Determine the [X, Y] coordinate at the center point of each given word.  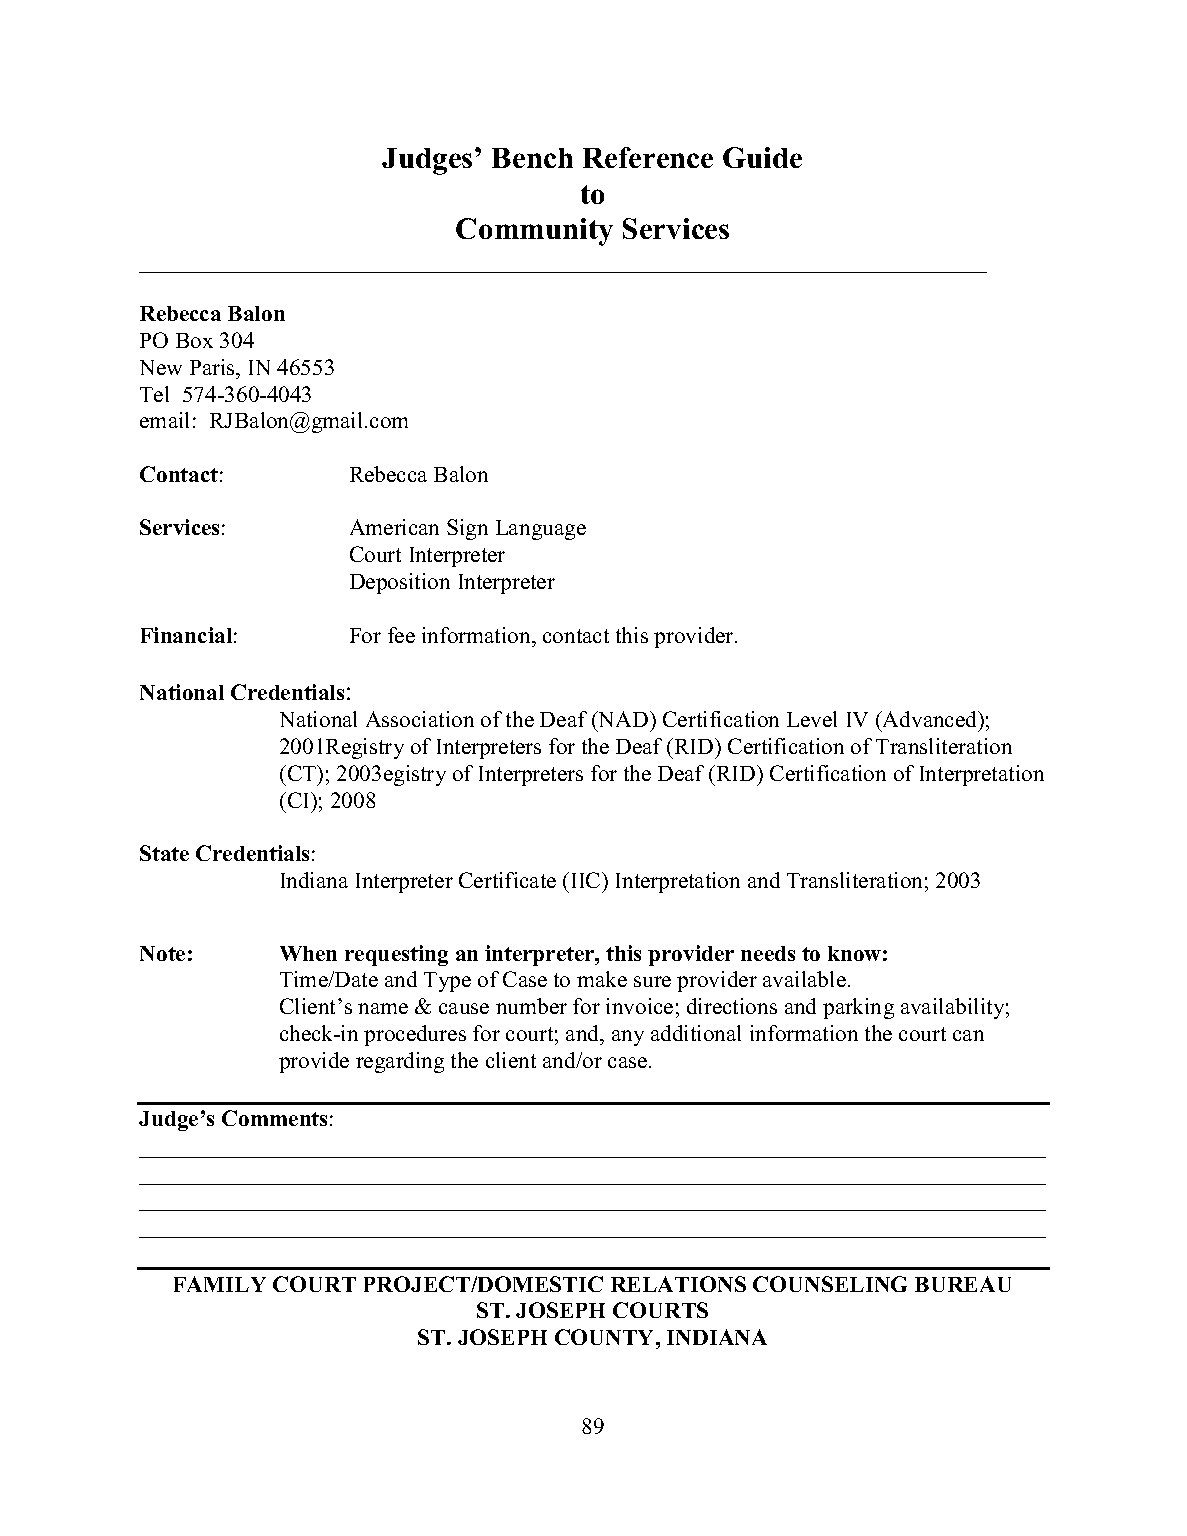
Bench [532, 158]
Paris [213, 367]
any [628, 1038]
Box [194, 340]
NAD [623, 719]
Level [812, 719]
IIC [585, 880]
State [164, 853]
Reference [648, 157]
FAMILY [220, 1284]
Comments [274, 1118]
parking [858, 1008]
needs [768, 953]
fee [401, 635]
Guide [762, 157]
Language [541, 530]
